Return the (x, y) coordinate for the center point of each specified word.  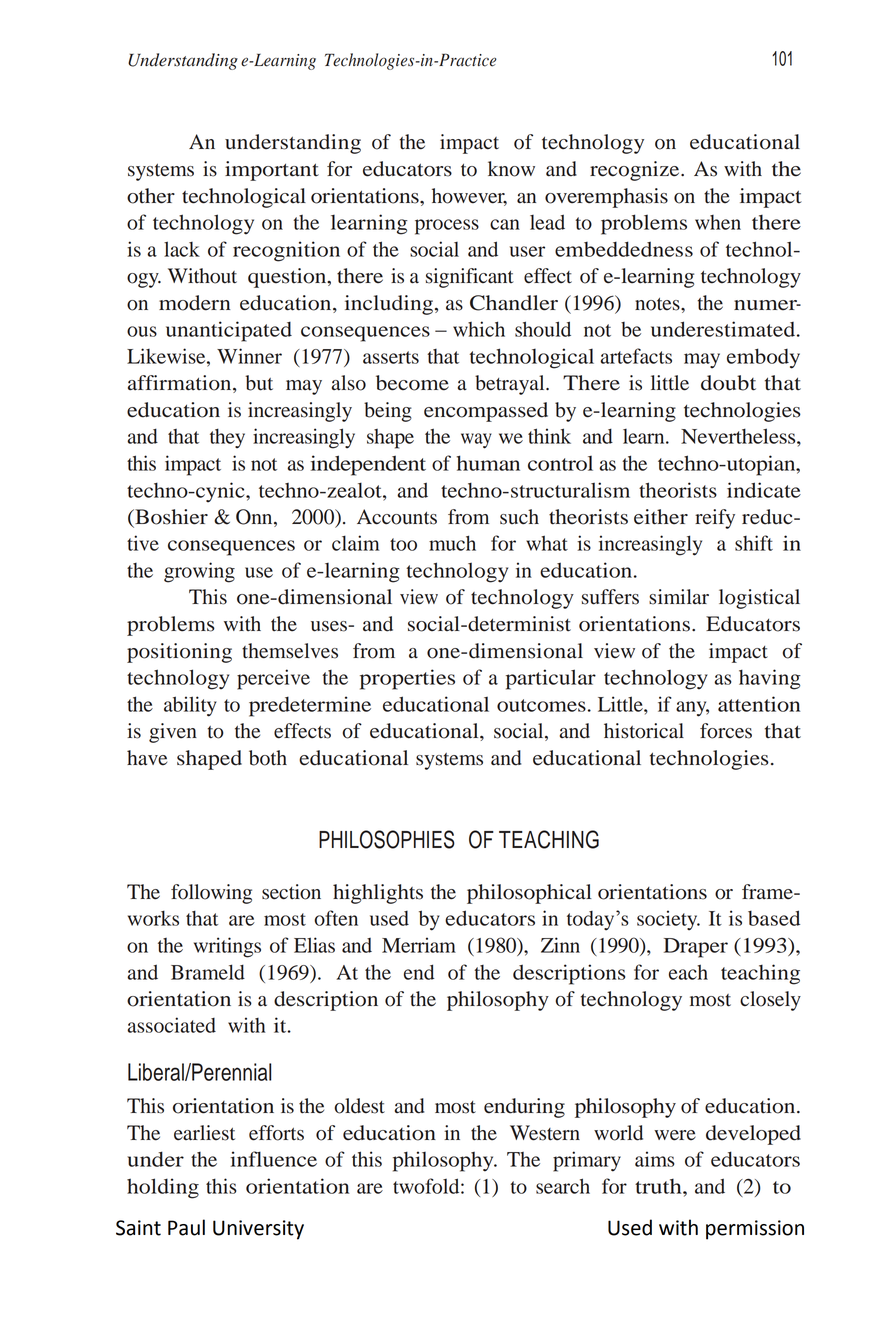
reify (715, 519)
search (563, 1186)
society (668, 920)
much (452, 543)
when (718, 222)
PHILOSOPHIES (387, 839)
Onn (255, 518)
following (211, 894)
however (469, 197)
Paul (186, 1227)
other (151, 196)
